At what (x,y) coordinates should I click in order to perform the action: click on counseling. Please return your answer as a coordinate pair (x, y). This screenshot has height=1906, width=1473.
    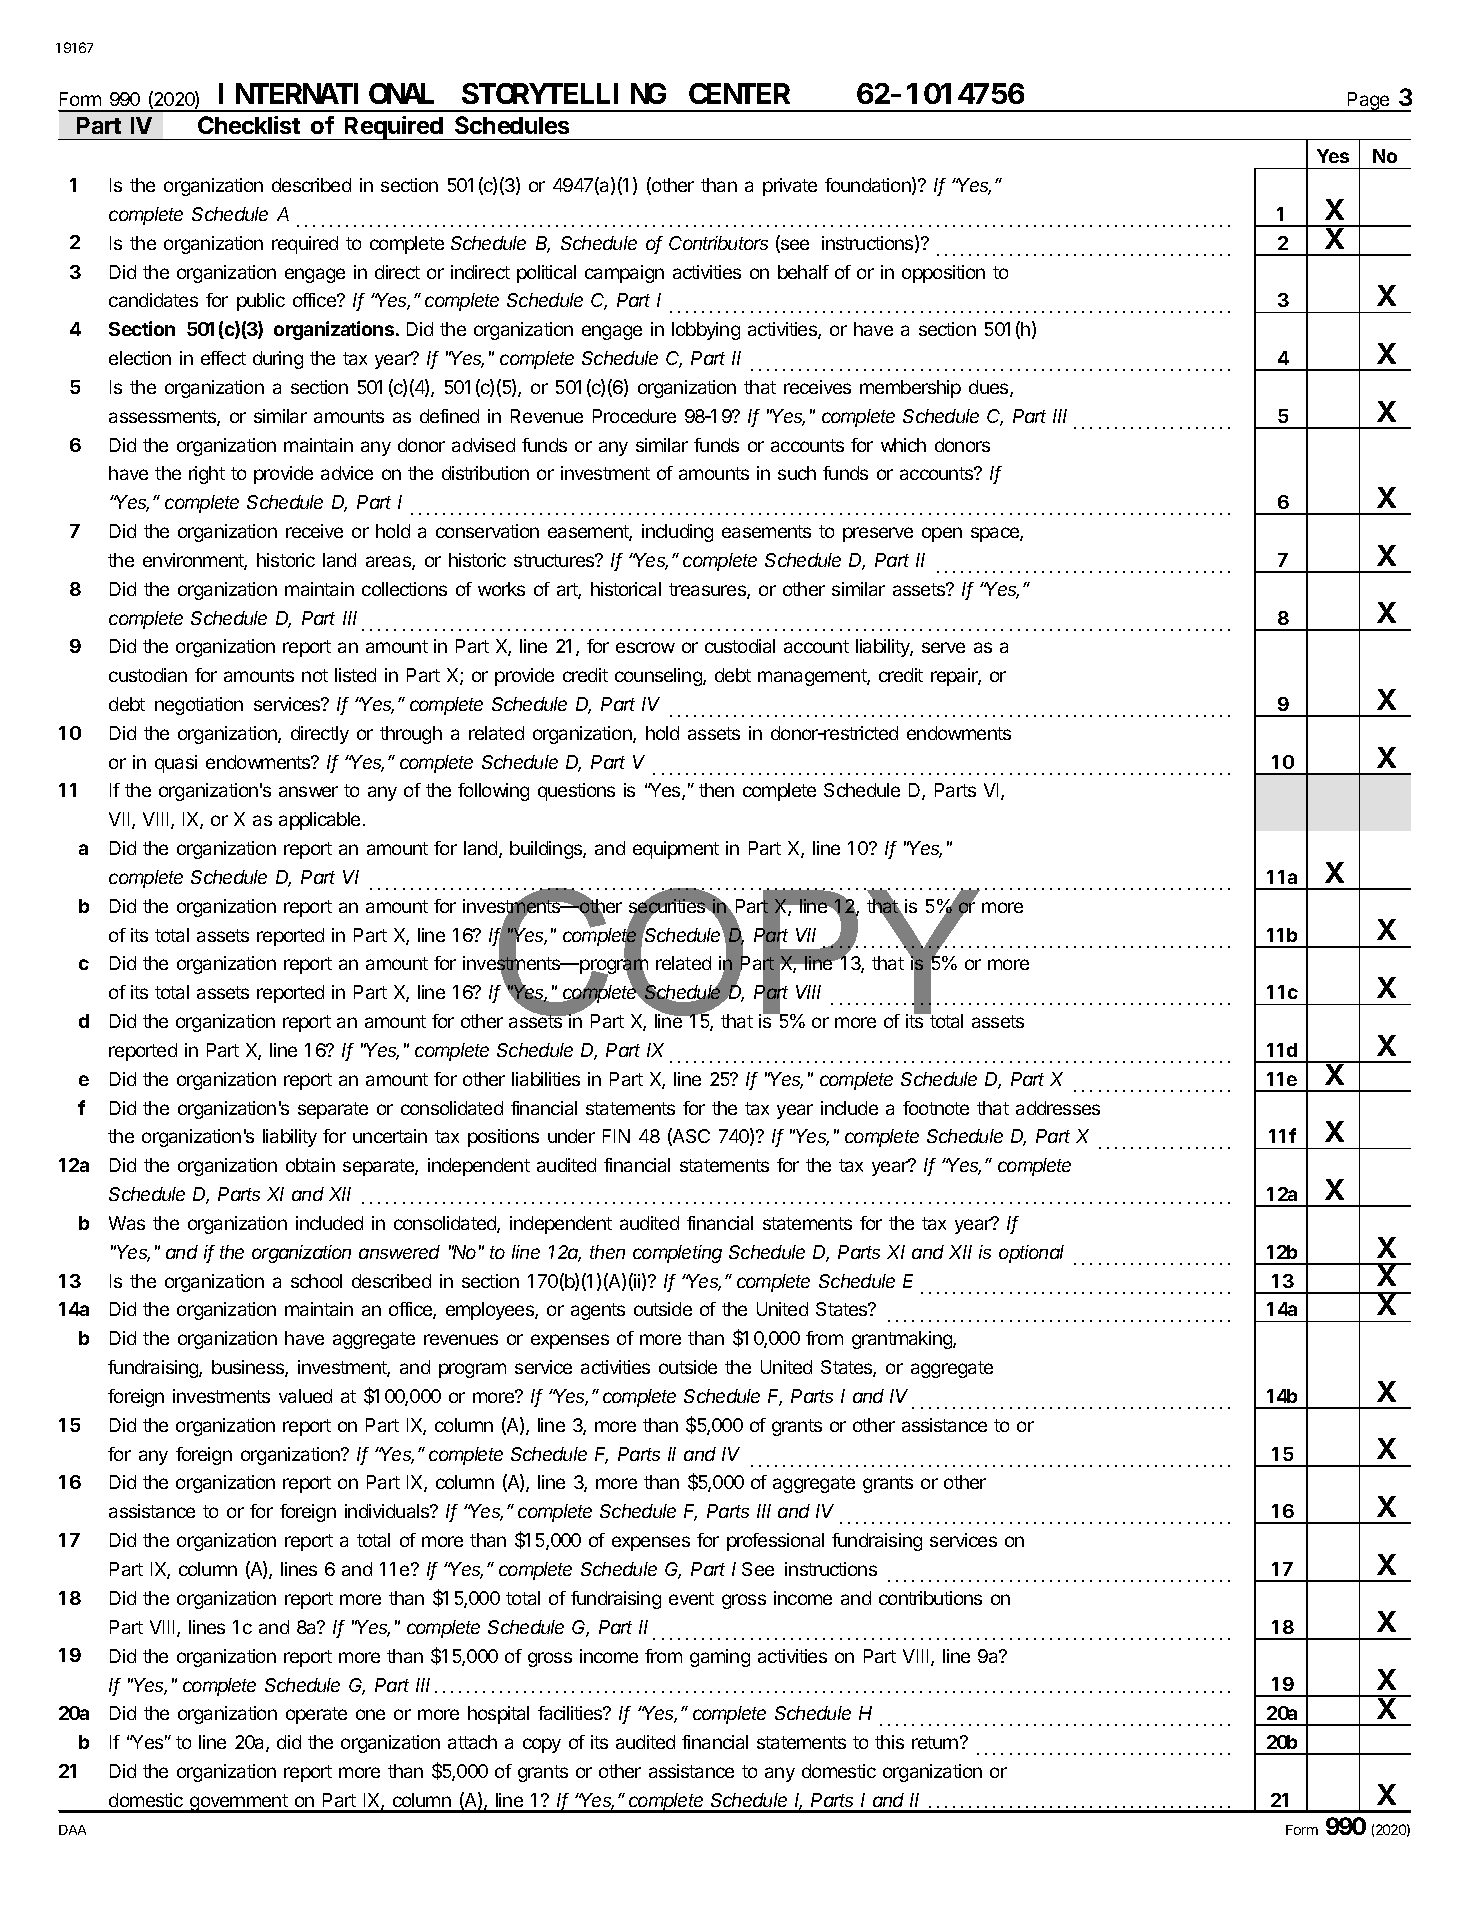
    Looking at the image, I should click on (659, 677).
